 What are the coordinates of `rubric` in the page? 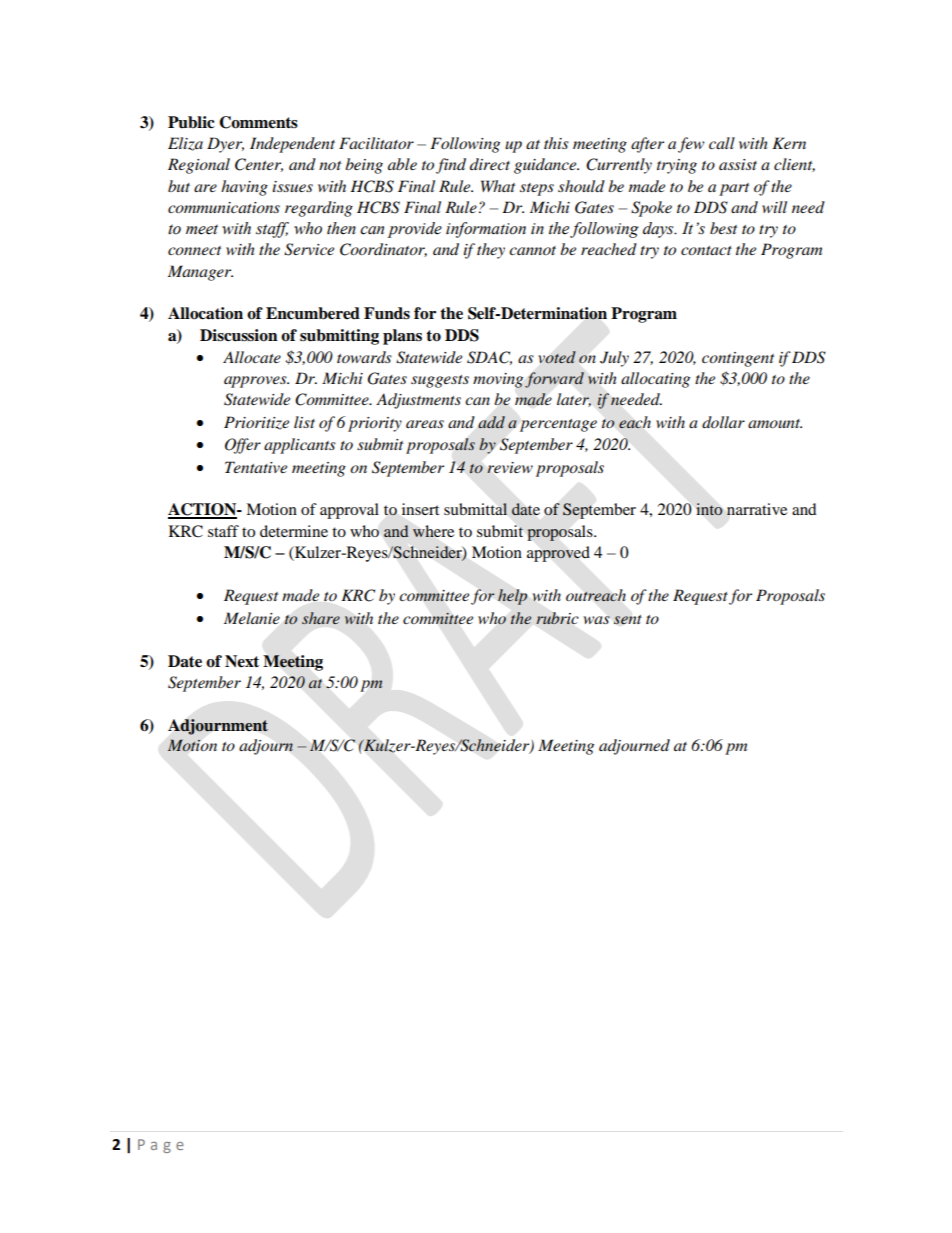 It's located at (557, 618).
